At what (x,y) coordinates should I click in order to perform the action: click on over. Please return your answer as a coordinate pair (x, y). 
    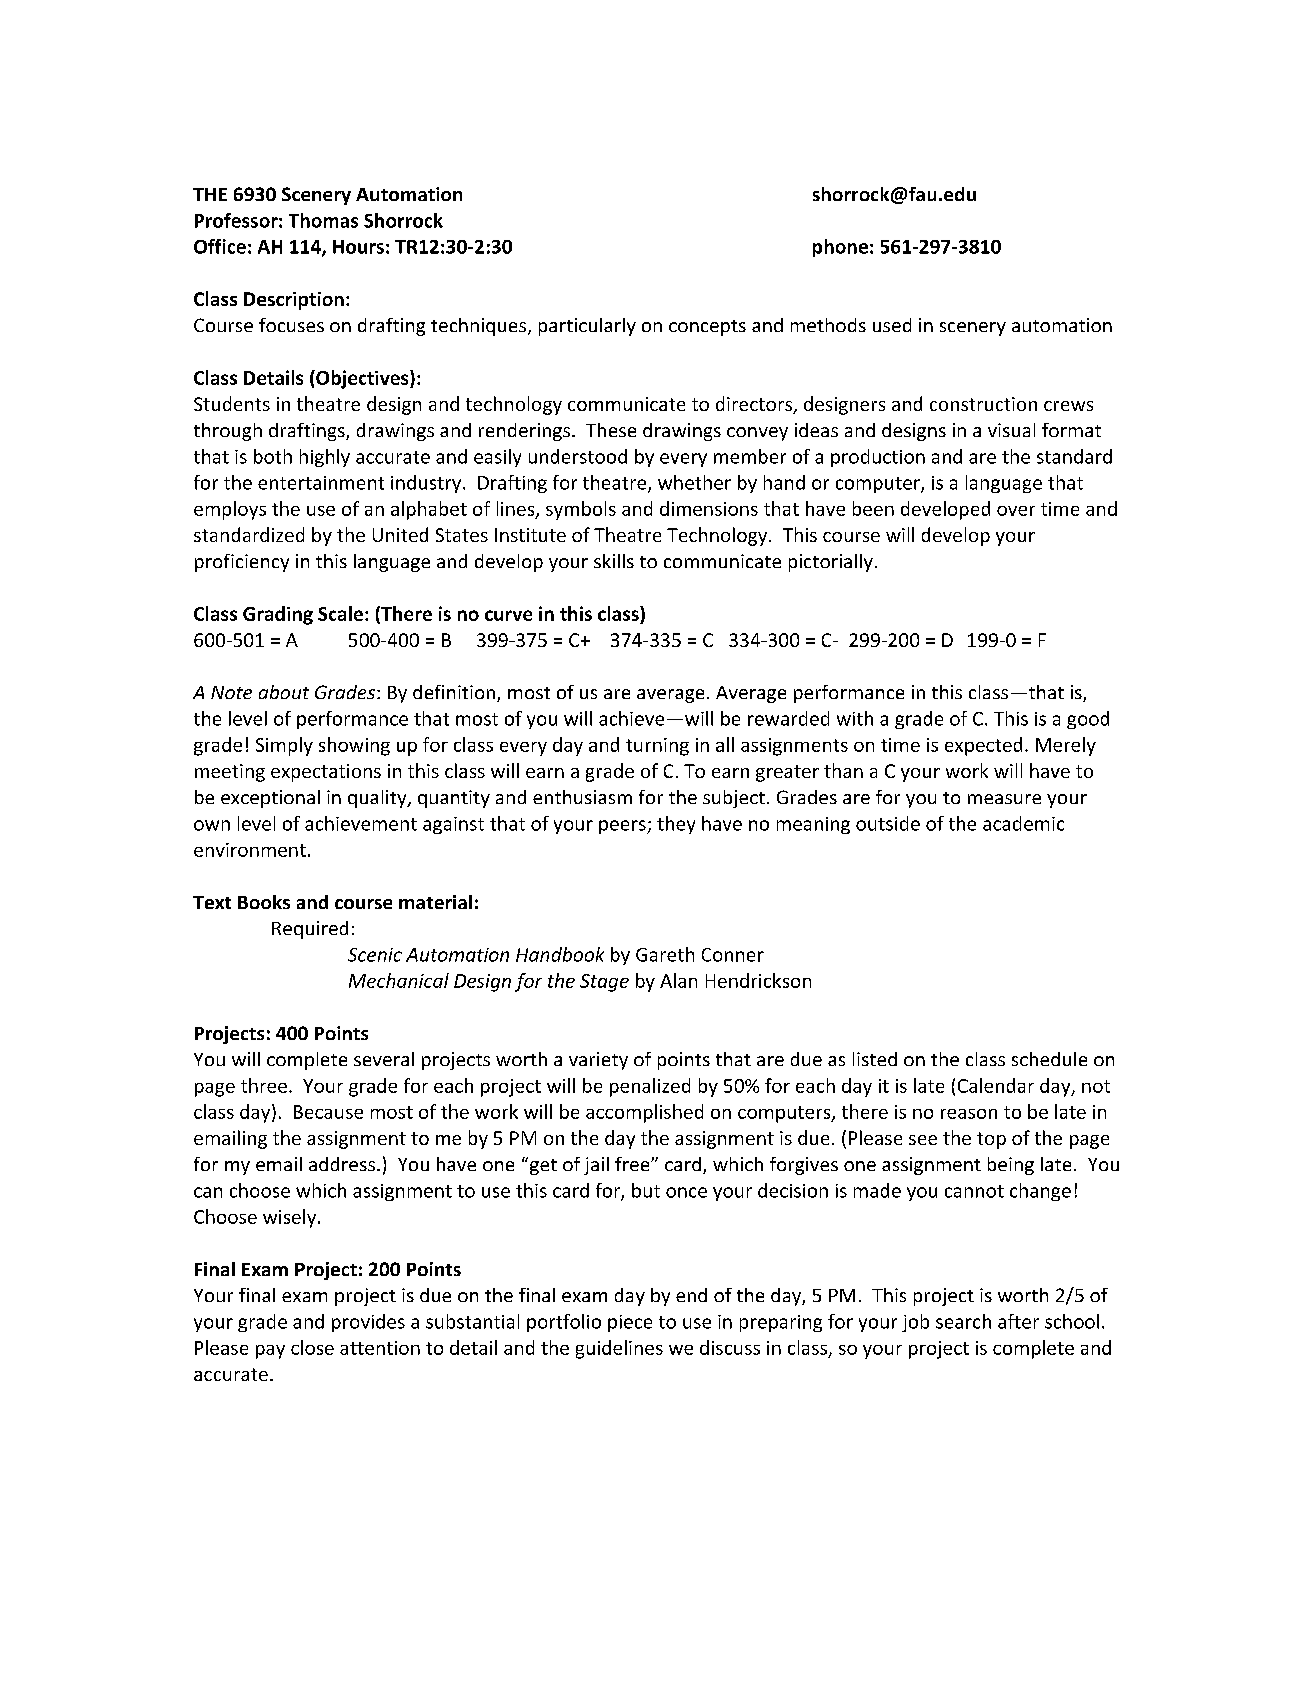
    Looking at the image, I should click on (1016, 511).
